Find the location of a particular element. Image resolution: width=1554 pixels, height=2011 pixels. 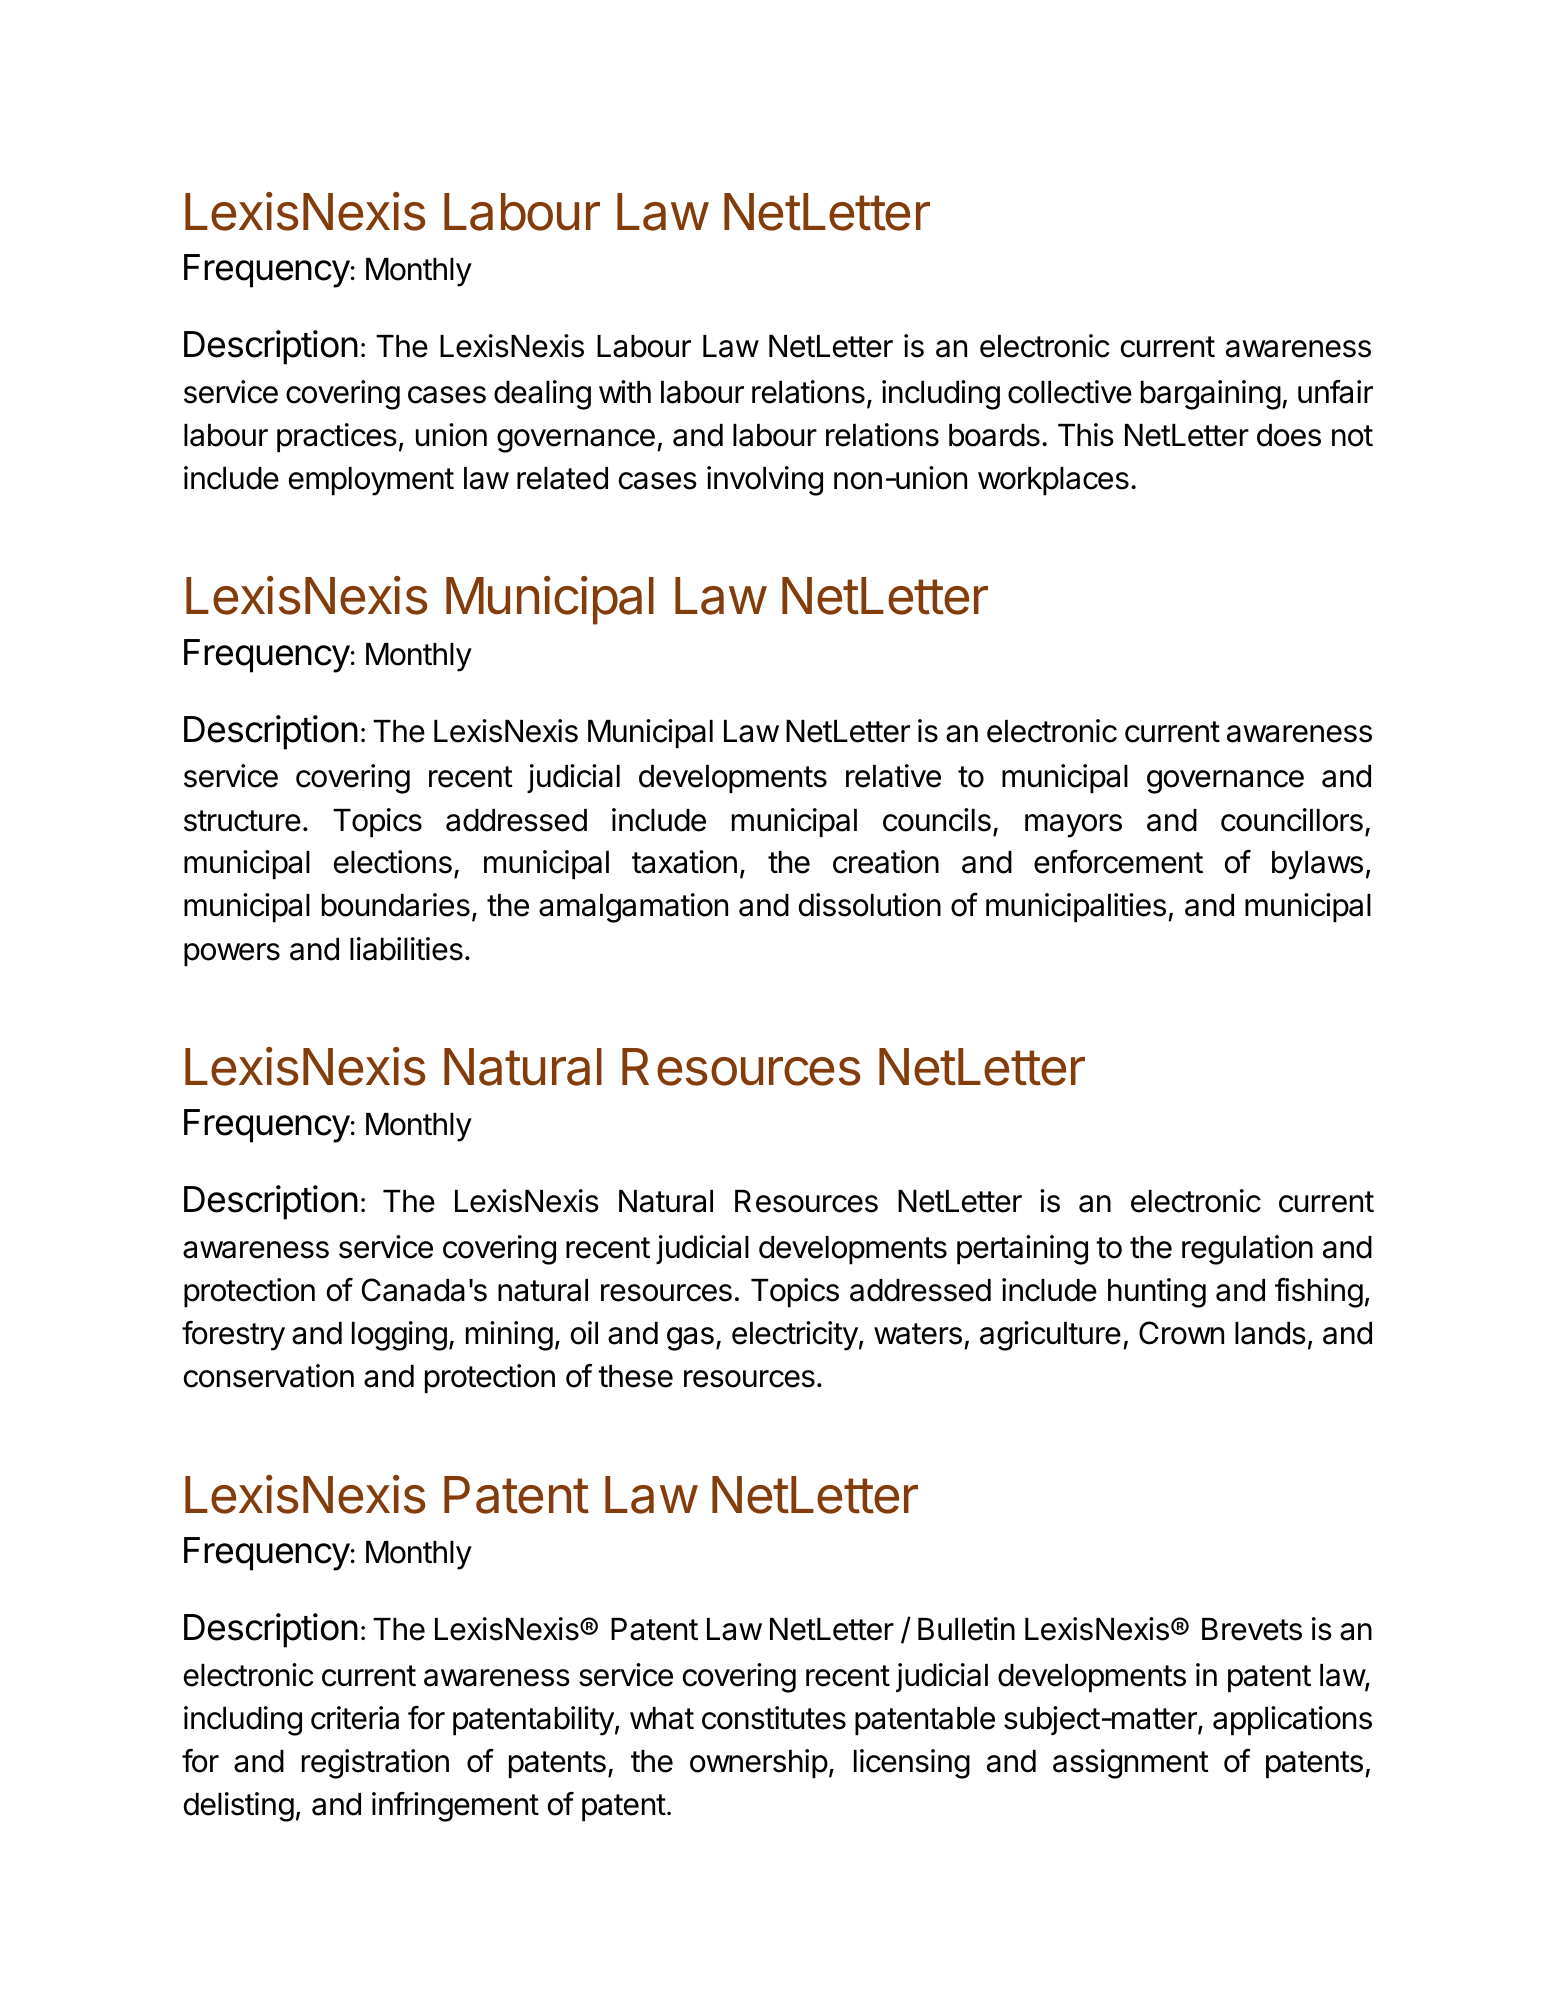

councillors is located at coordinates (1292, 820).
